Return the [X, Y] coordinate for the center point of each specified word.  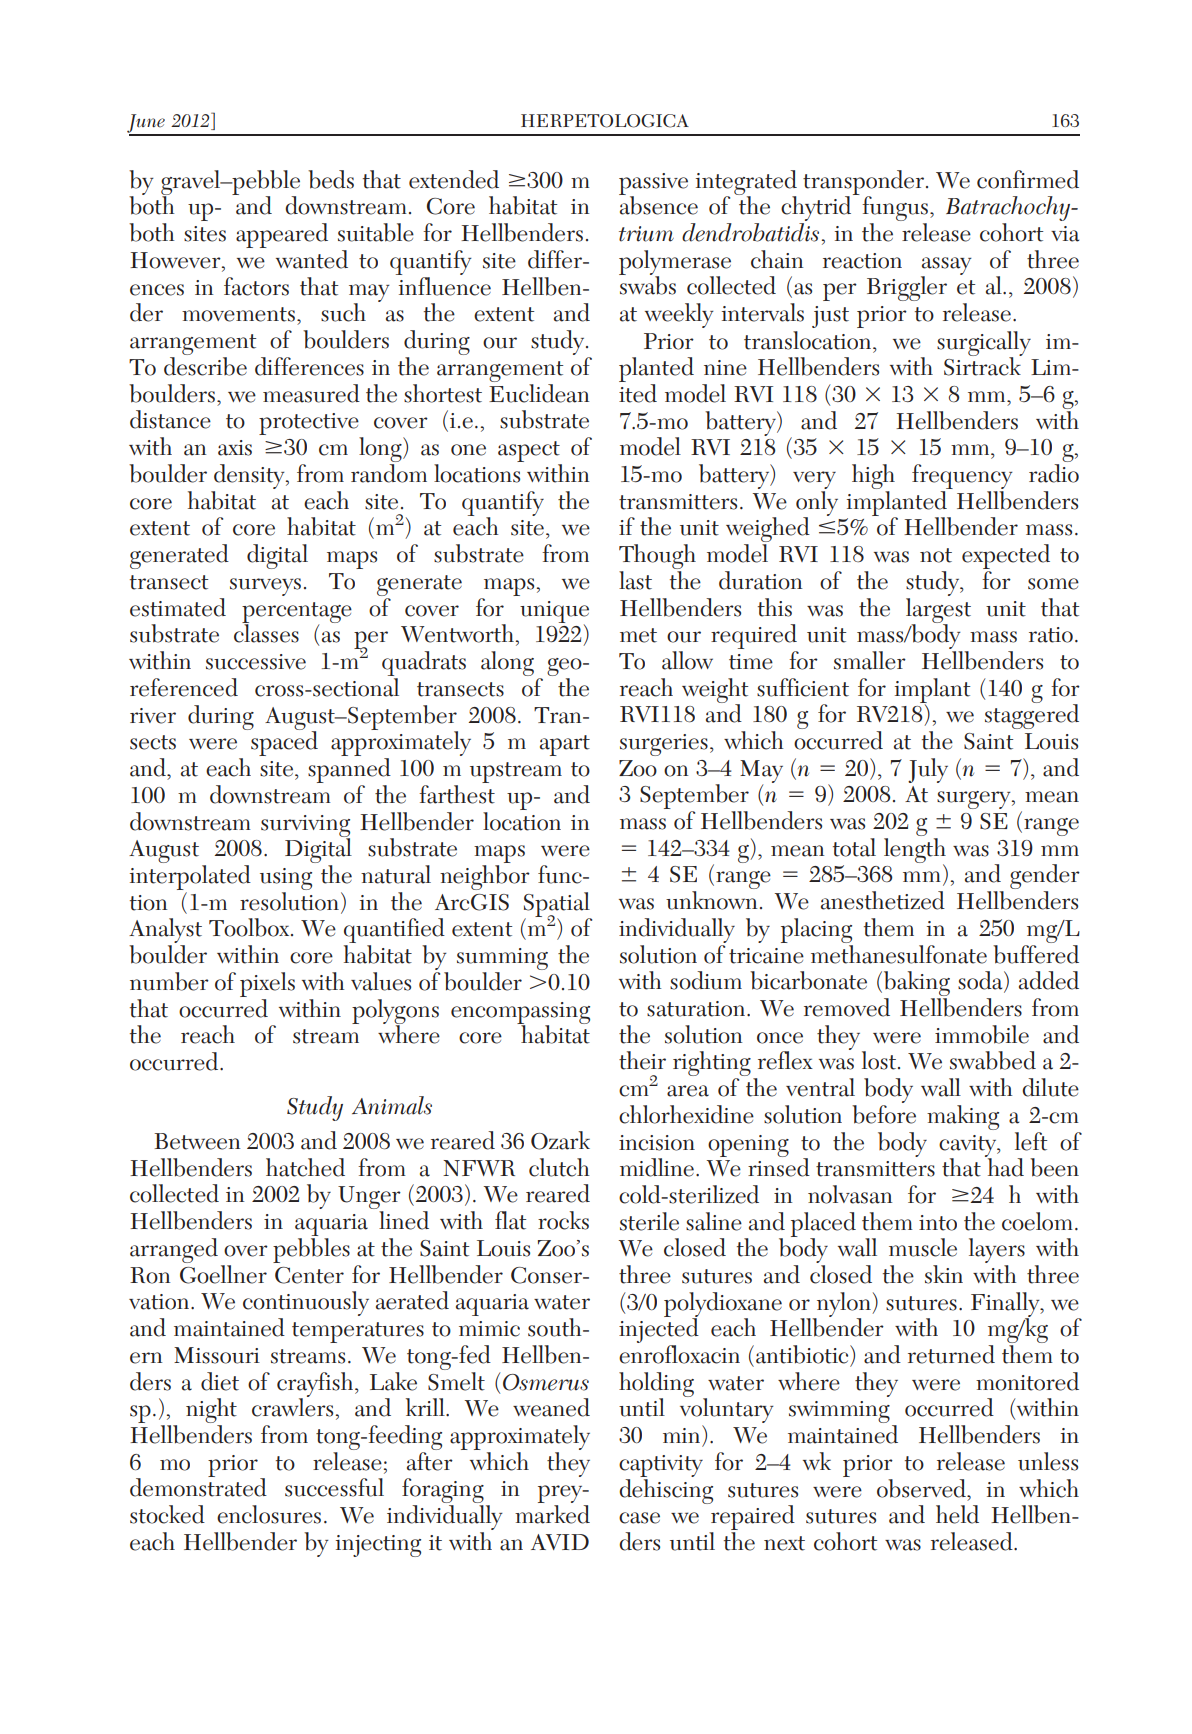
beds [331, 179]
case [639, 1518]
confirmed [1028, 179]
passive [653, 185]
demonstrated [198, 1486]
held [957, 1514]
